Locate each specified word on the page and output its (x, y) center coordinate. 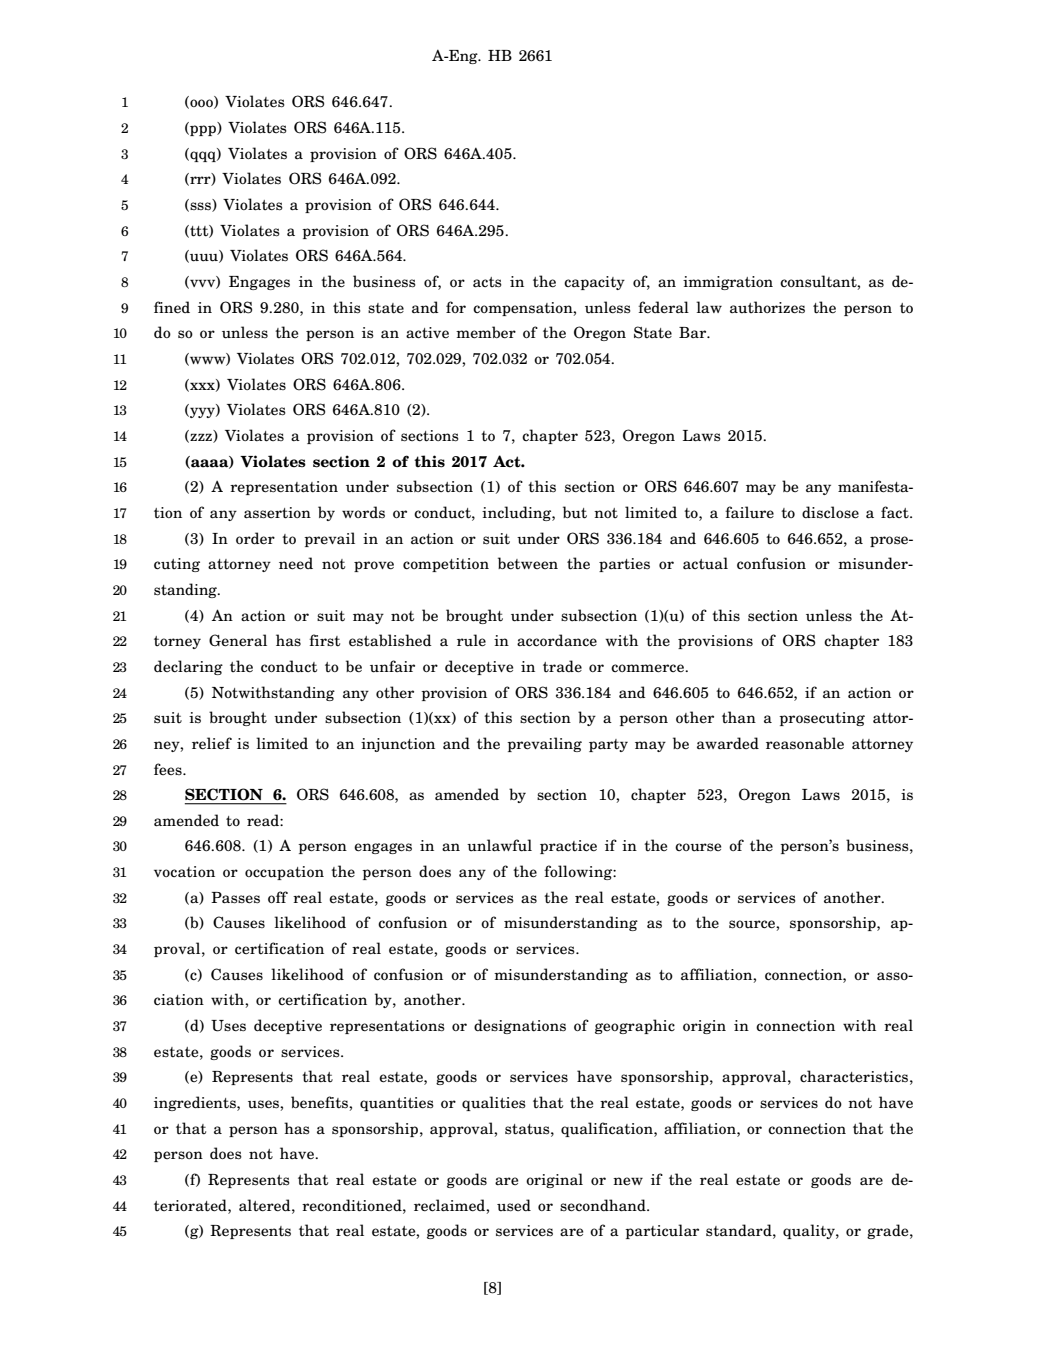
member (486, 332)
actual (705, 563)
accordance (557, 640)
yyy (202, 412)
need (296, 563)
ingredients (196, 1103)
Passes (235, 898)
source (753, 924)
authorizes (767, 307)
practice (568, 847)
